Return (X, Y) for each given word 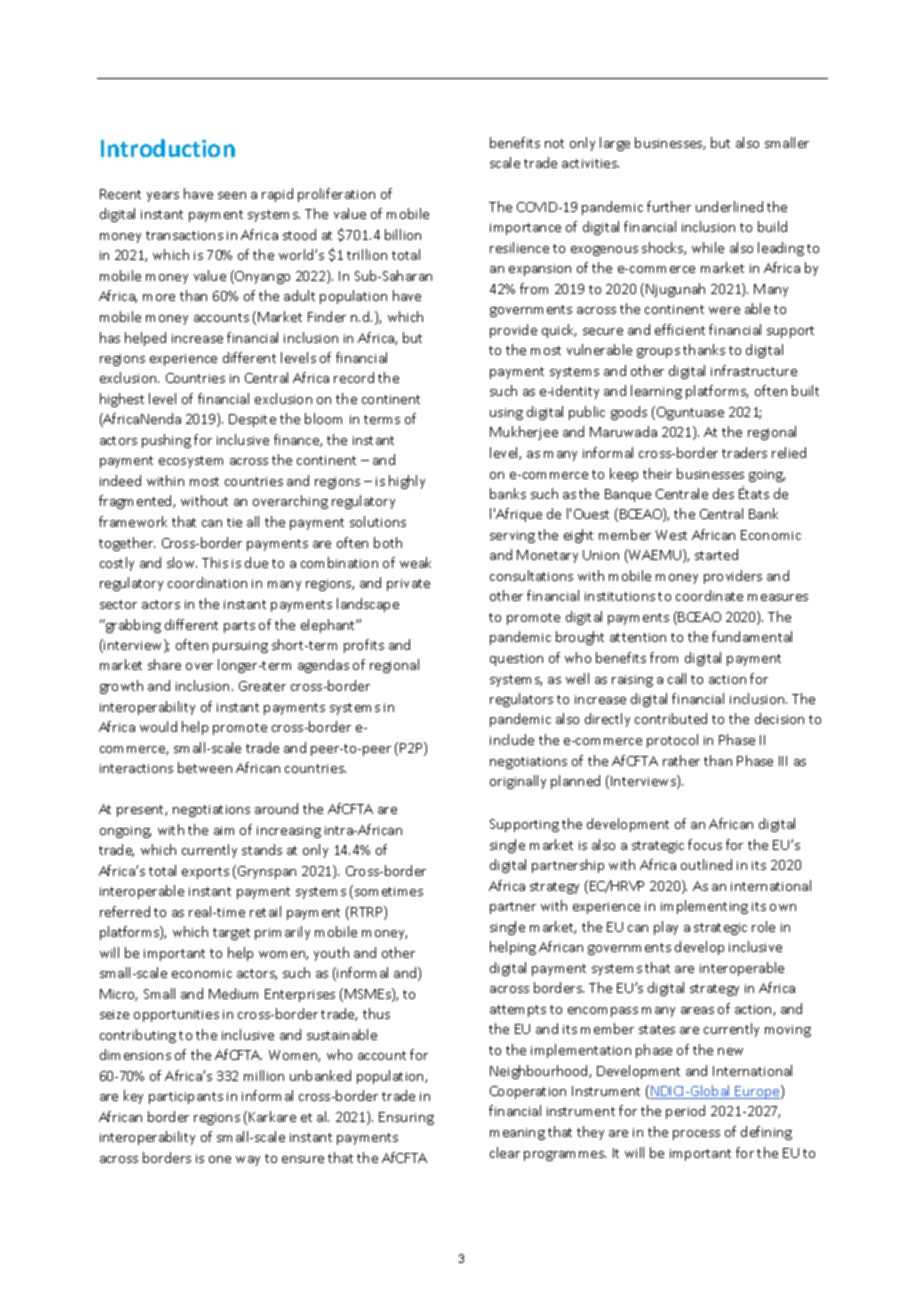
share (164, 664)
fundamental (752, 636)
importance (525, 229)
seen (232, 195)
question (516, 660)
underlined (729, 206)
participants (186, 1098)
